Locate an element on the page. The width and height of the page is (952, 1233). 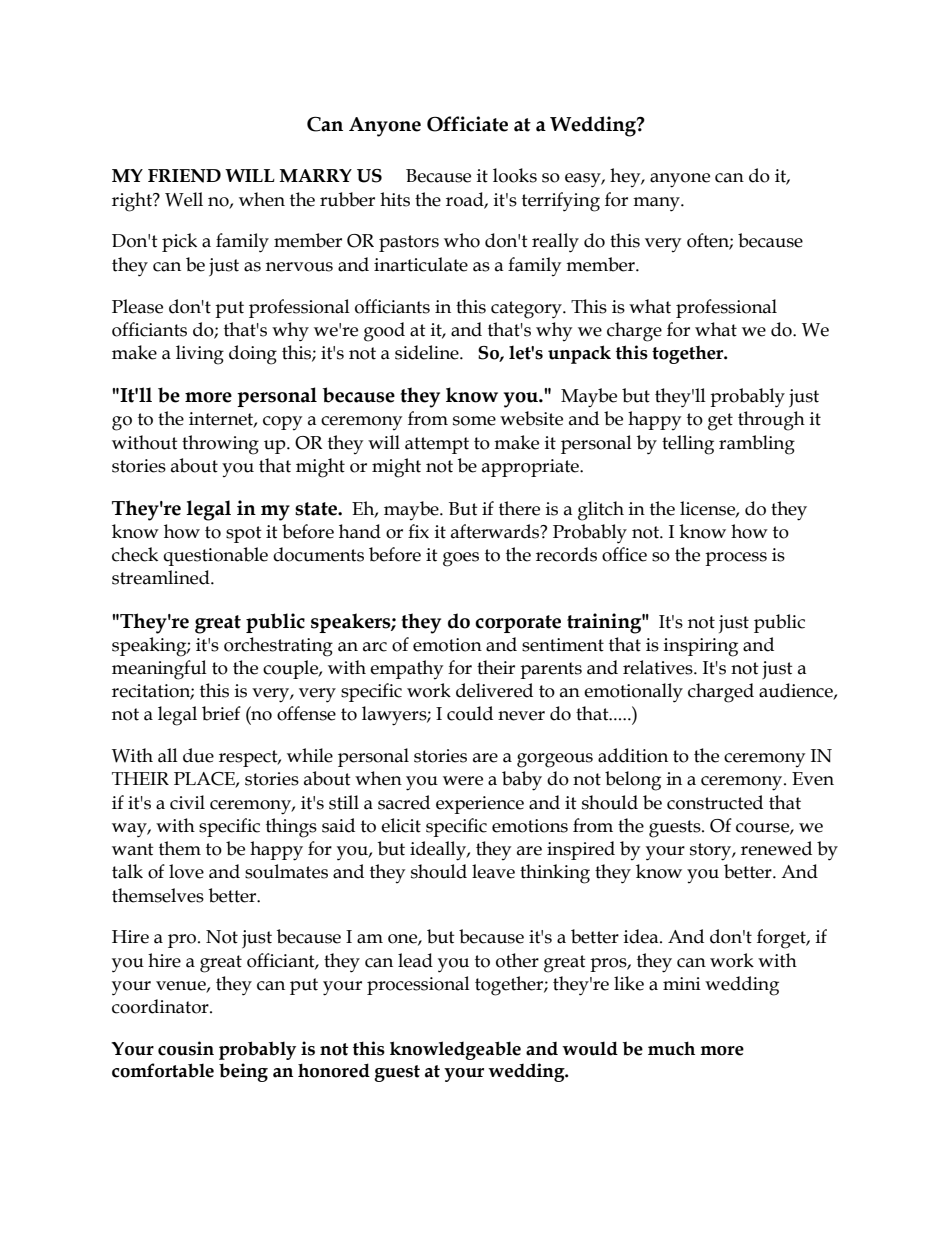
much is located at coordinates (671, 1048).
